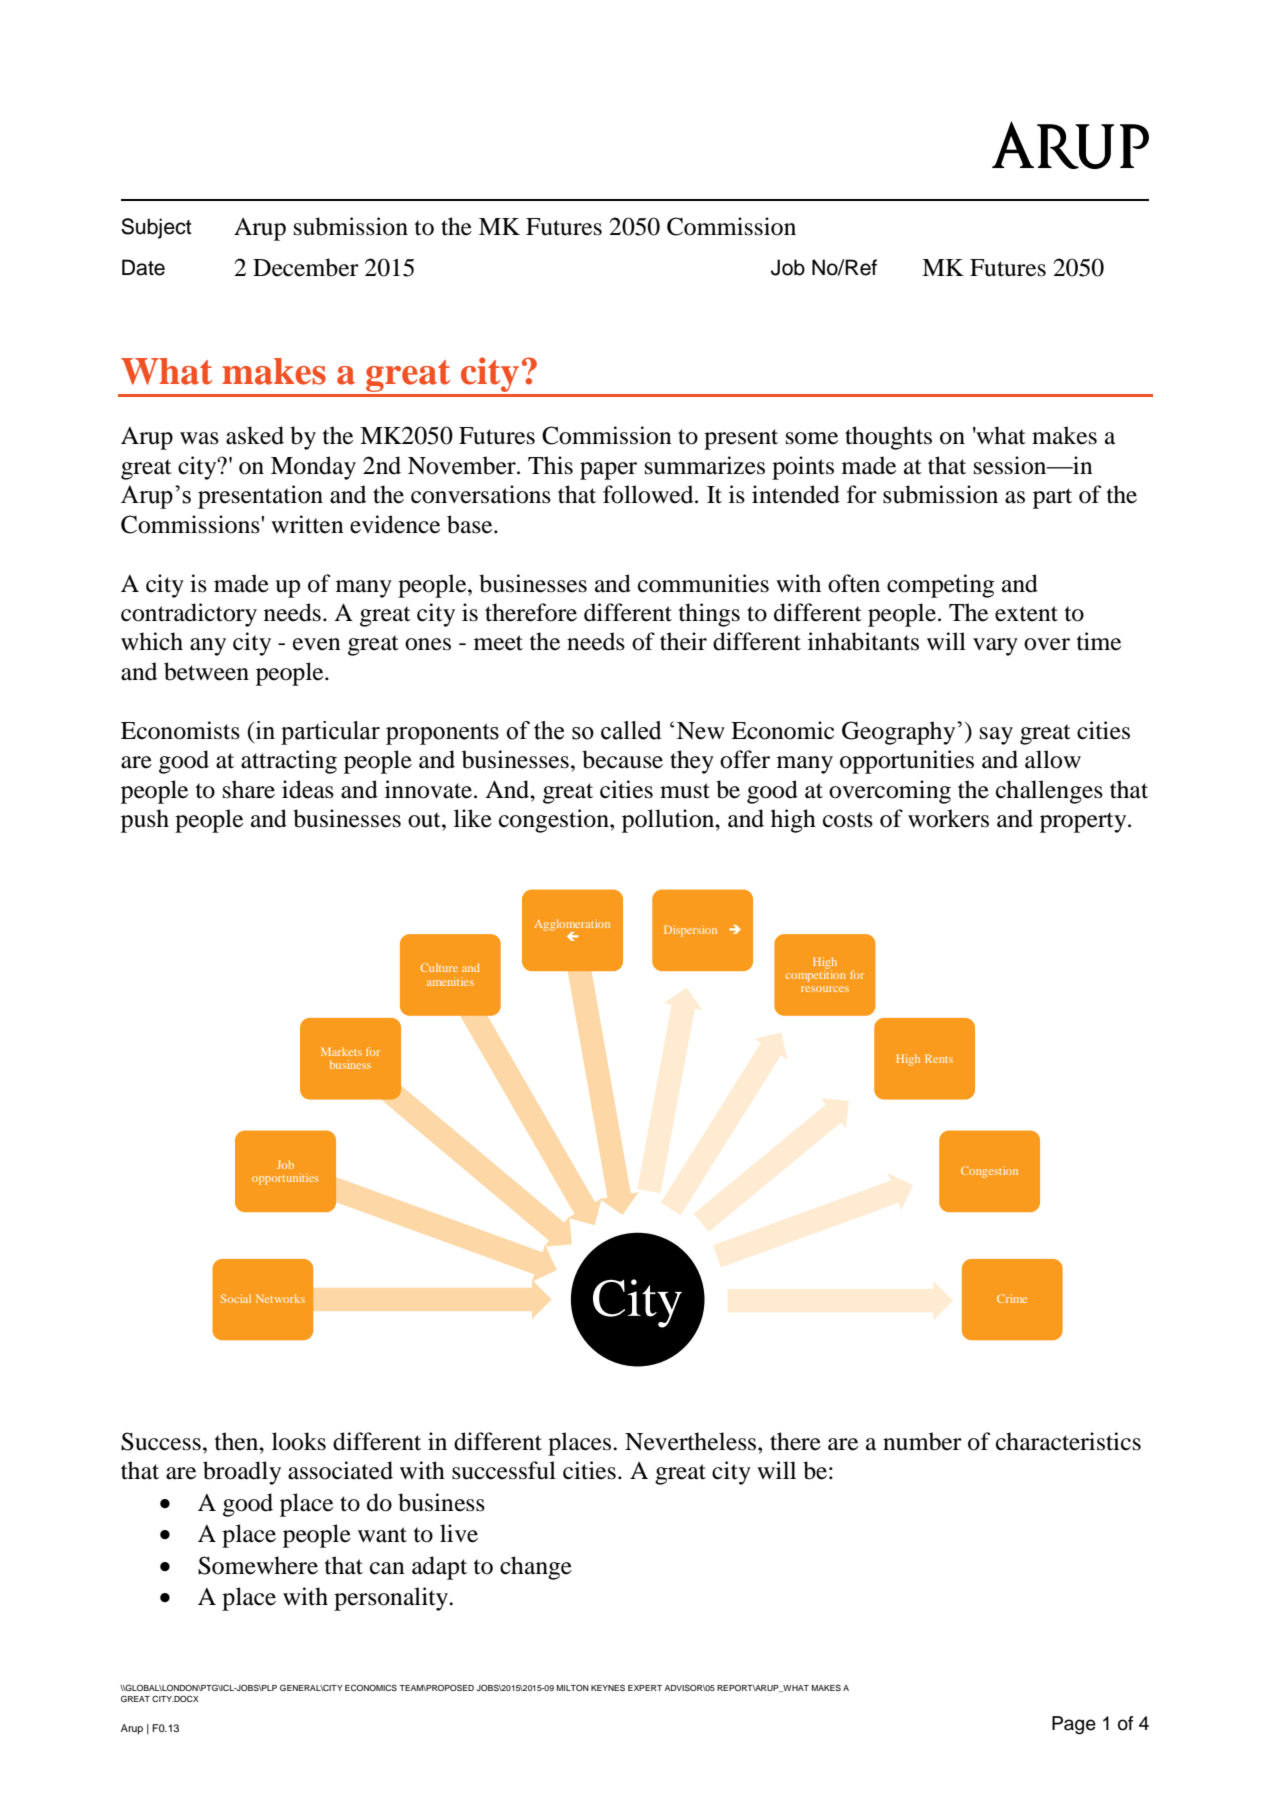  What do you see at coordinates (341, 1051) in the page?
I see `Markets` at bounding box center [341, 1051].
